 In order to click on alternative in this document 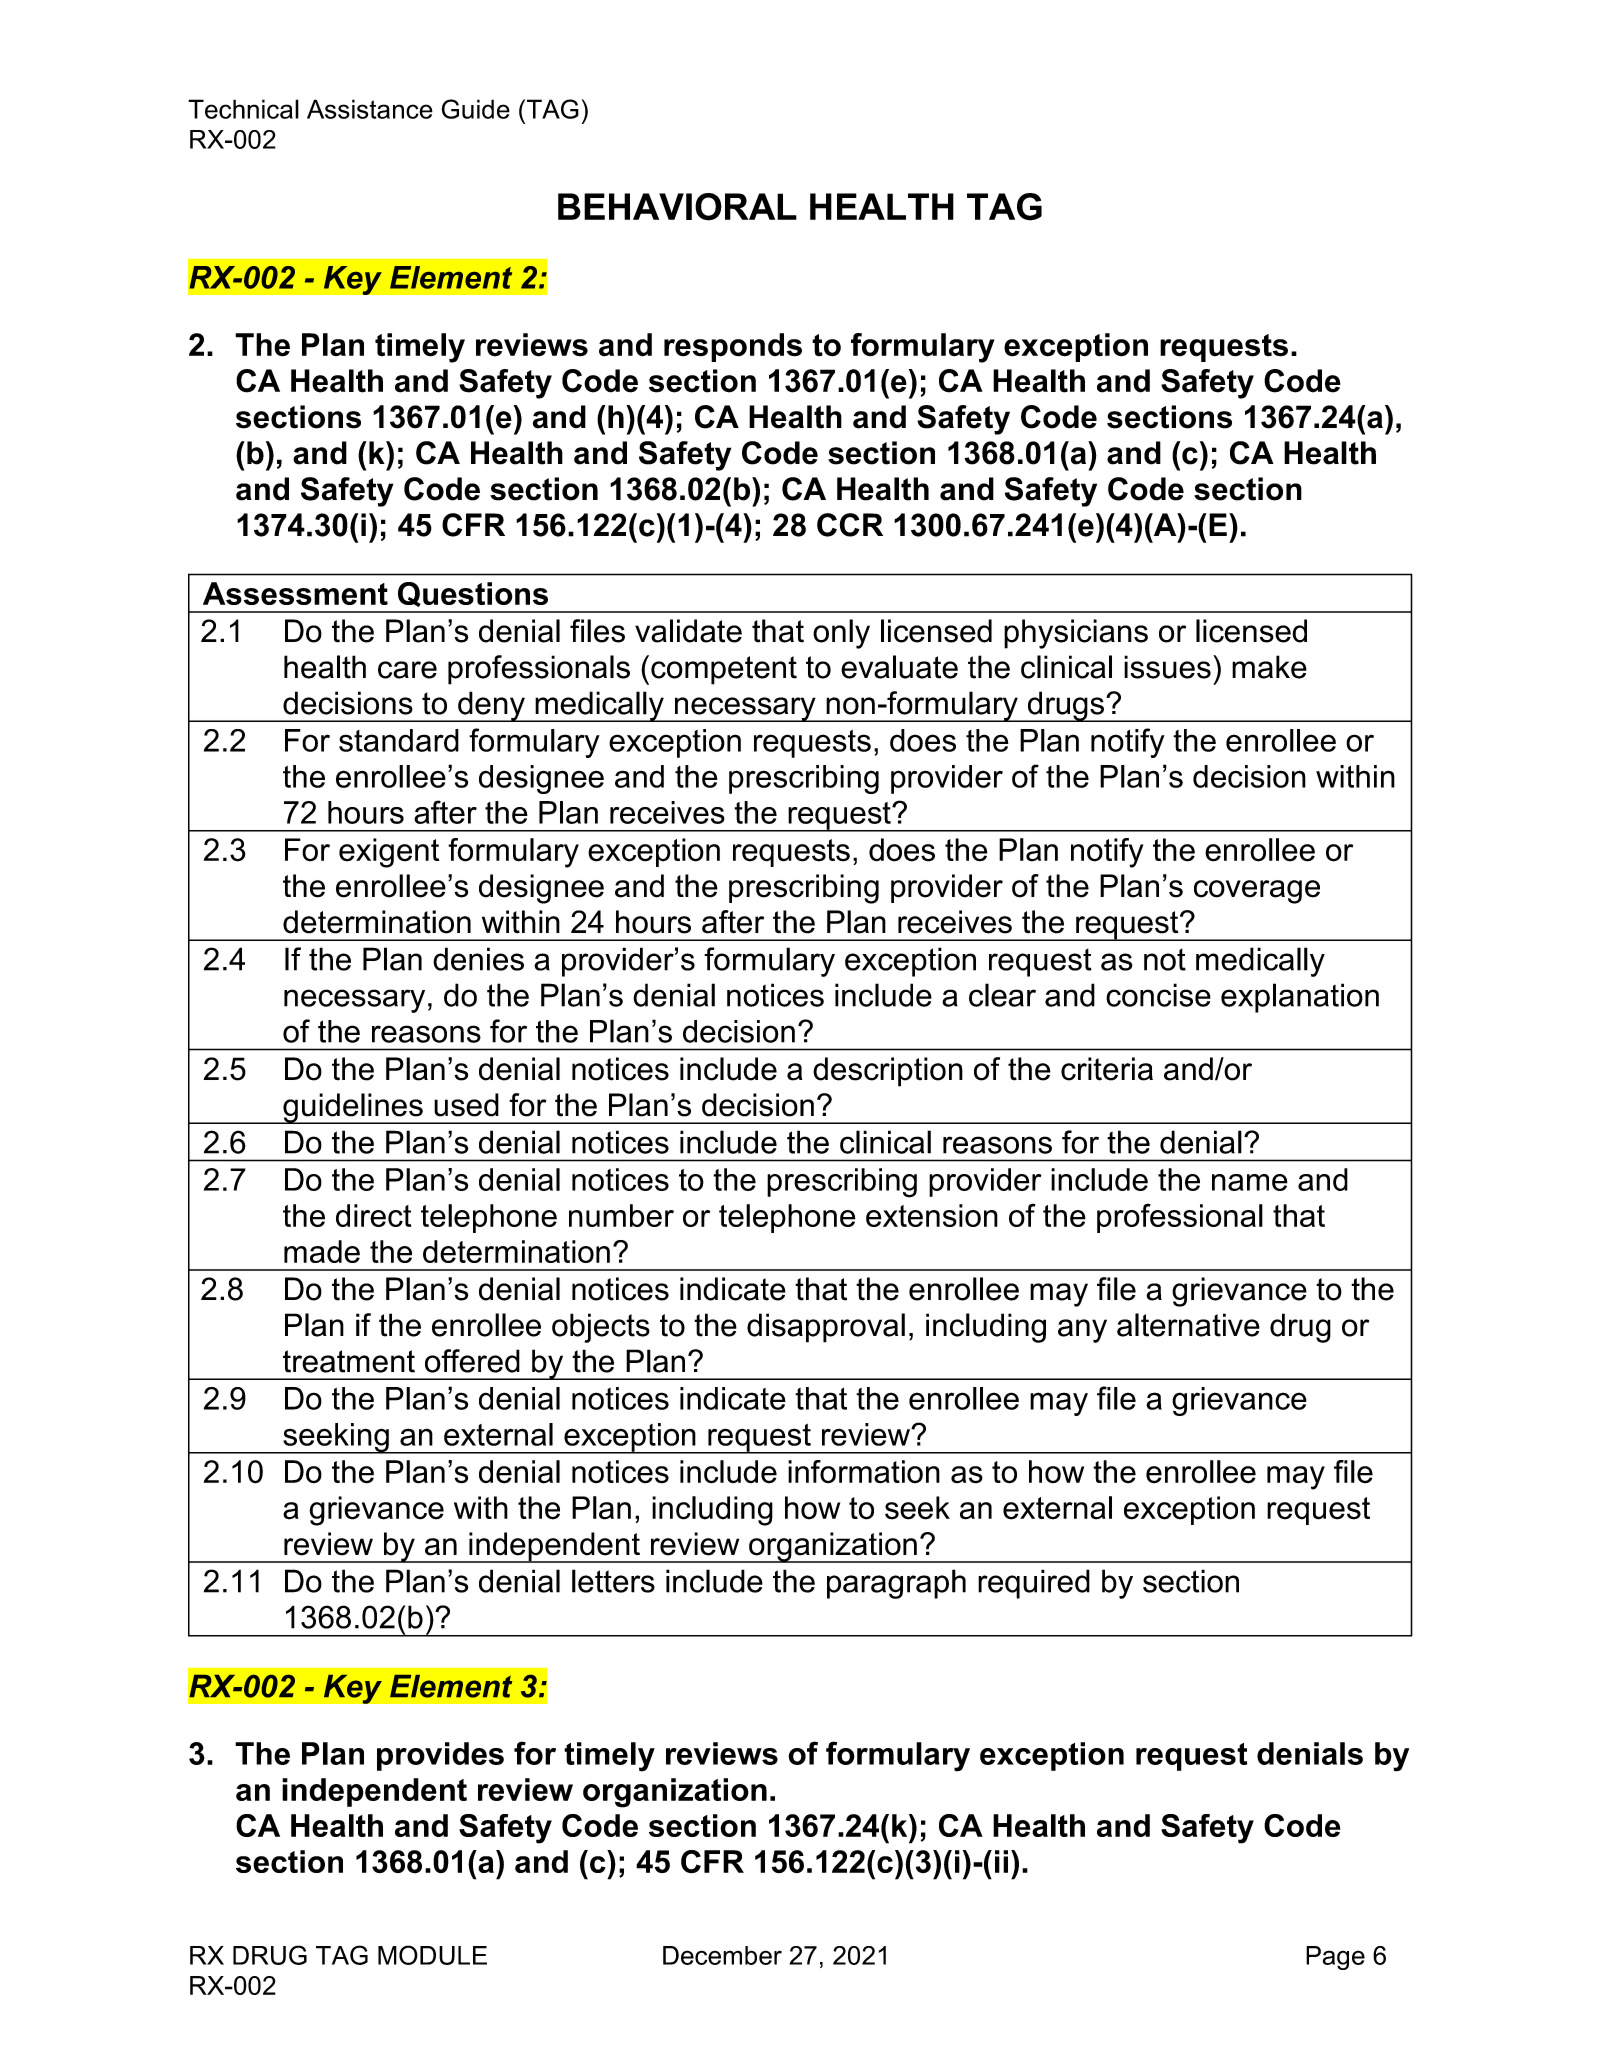, I will do `click(1188, 1325)`.
